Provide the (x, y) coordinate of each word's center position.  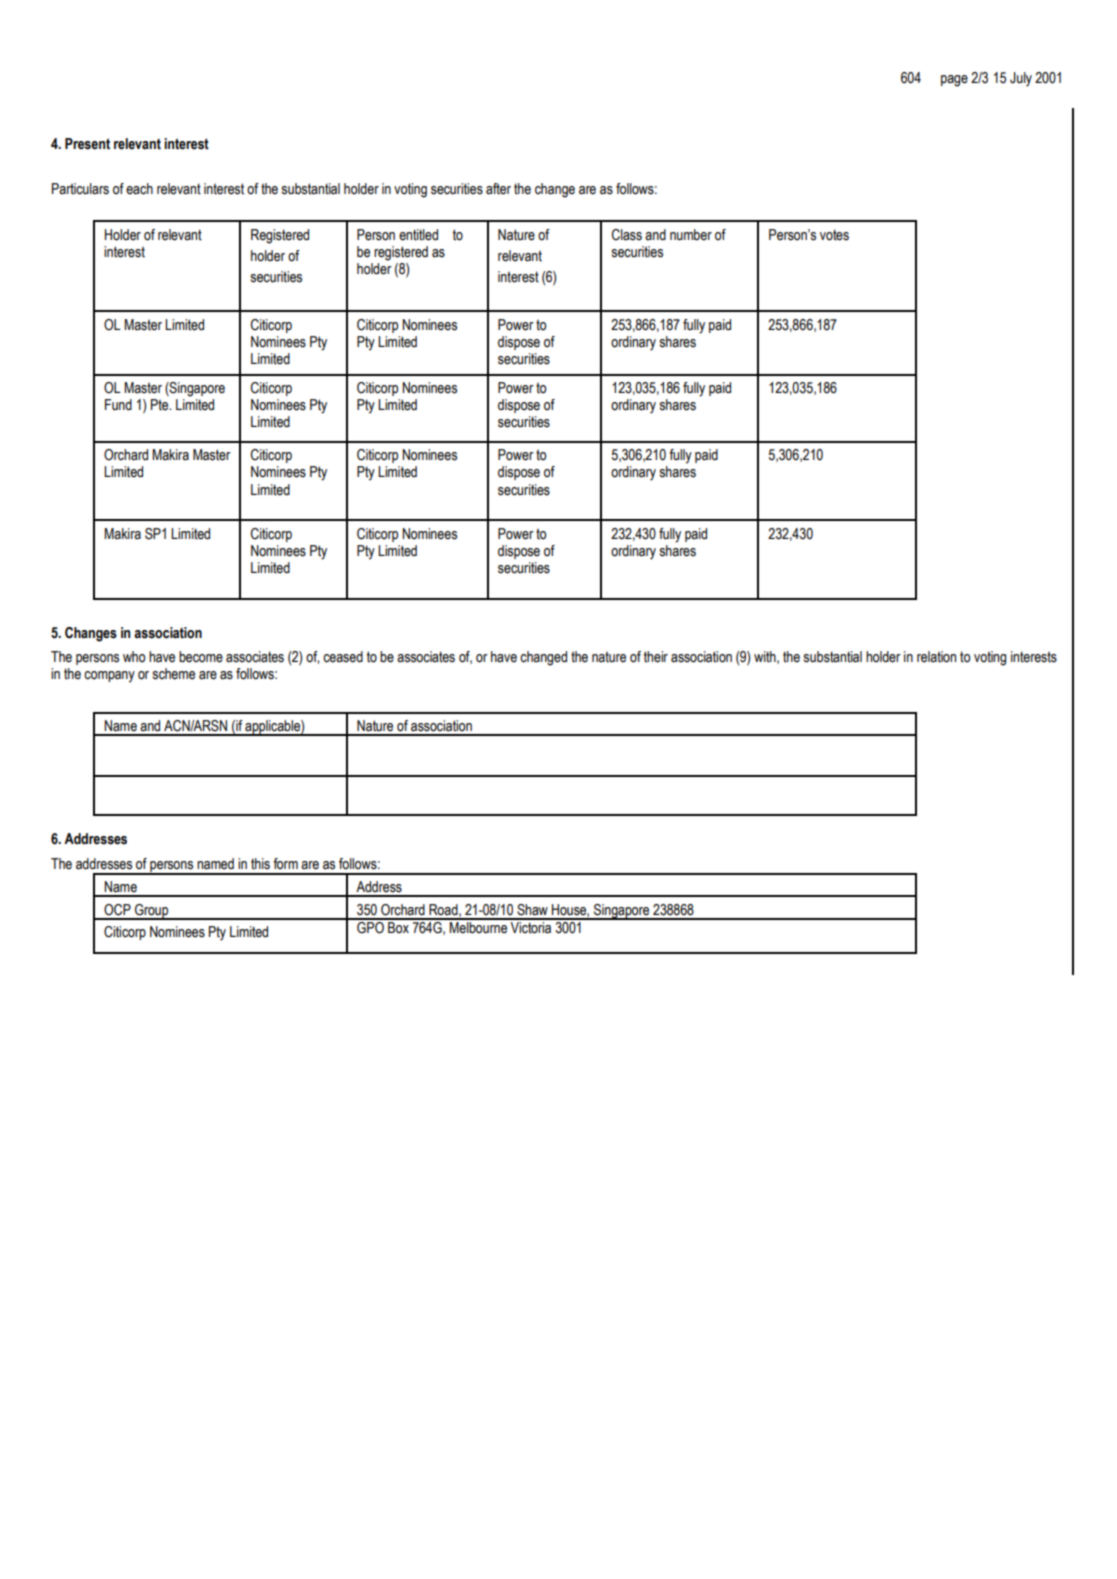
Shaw (532, 910)
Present (87, 144)
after (498, 189)
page (954, 81)
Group (152, 912)
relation (936, 657)
